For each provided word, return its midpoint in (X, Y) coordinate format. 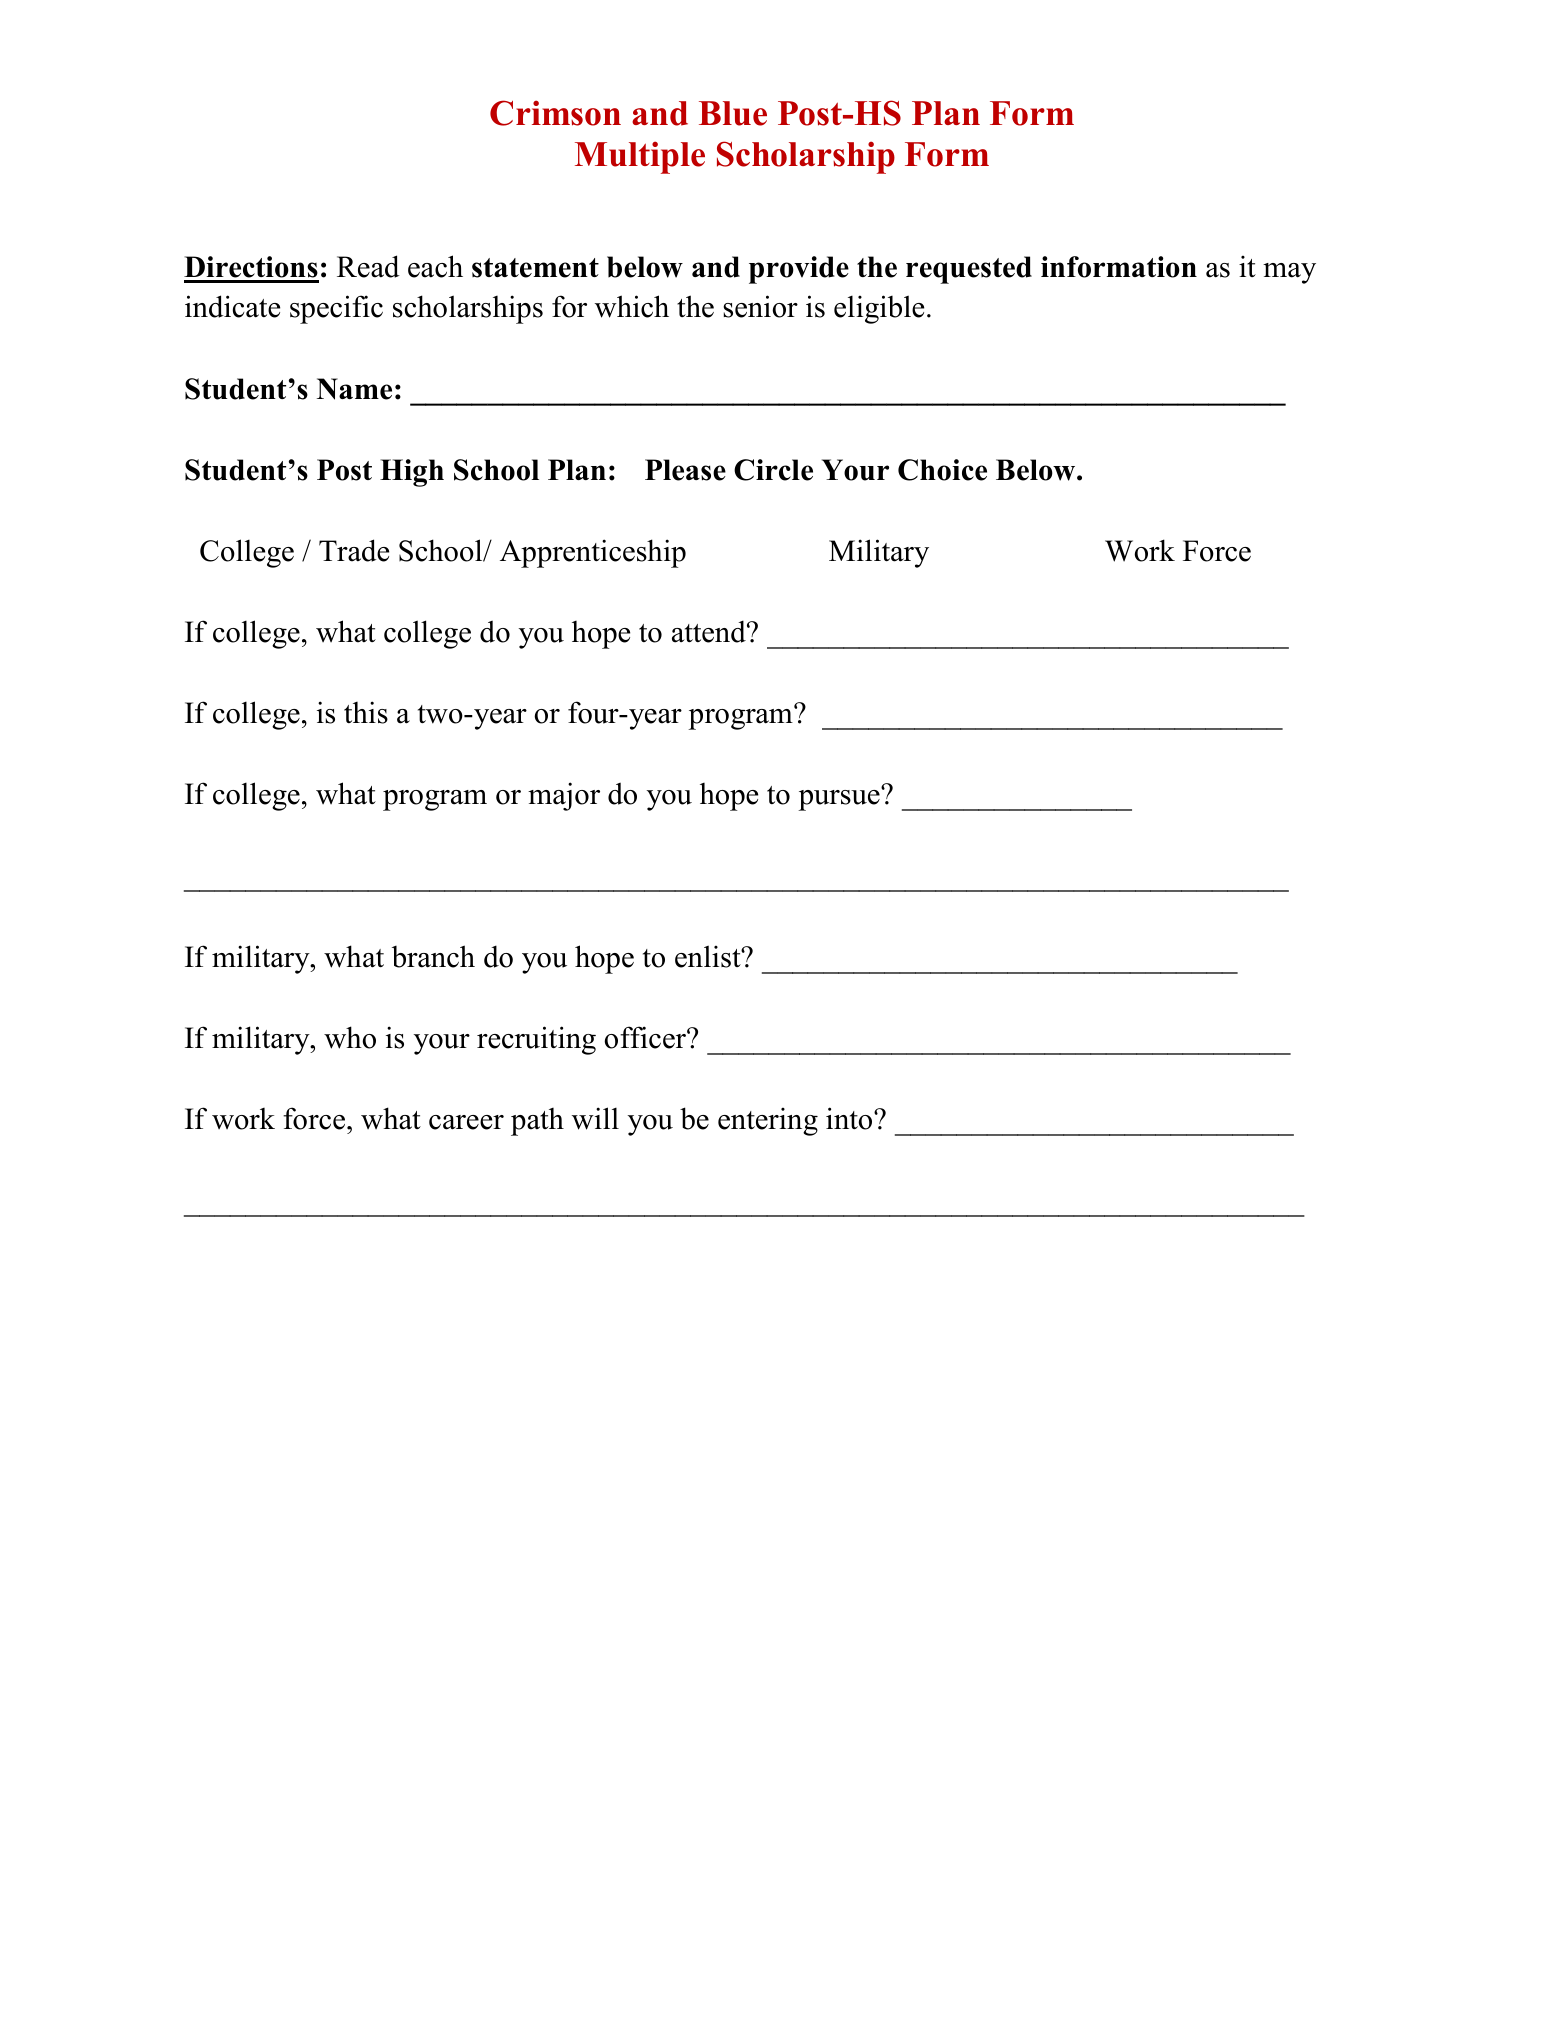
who (350, 1037)
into (850, 1118)
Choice (942, 470)
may (1289, 273)
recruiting (536, 1040)
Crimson (555, 113)
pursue (840, 799)
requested (969, 270)
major (564, 796)
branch (433, 956)
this (366, 712)
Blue (733, 113)
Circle (773, 470)
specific (336, 309)
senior (760, 306)
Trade (354, 550)
